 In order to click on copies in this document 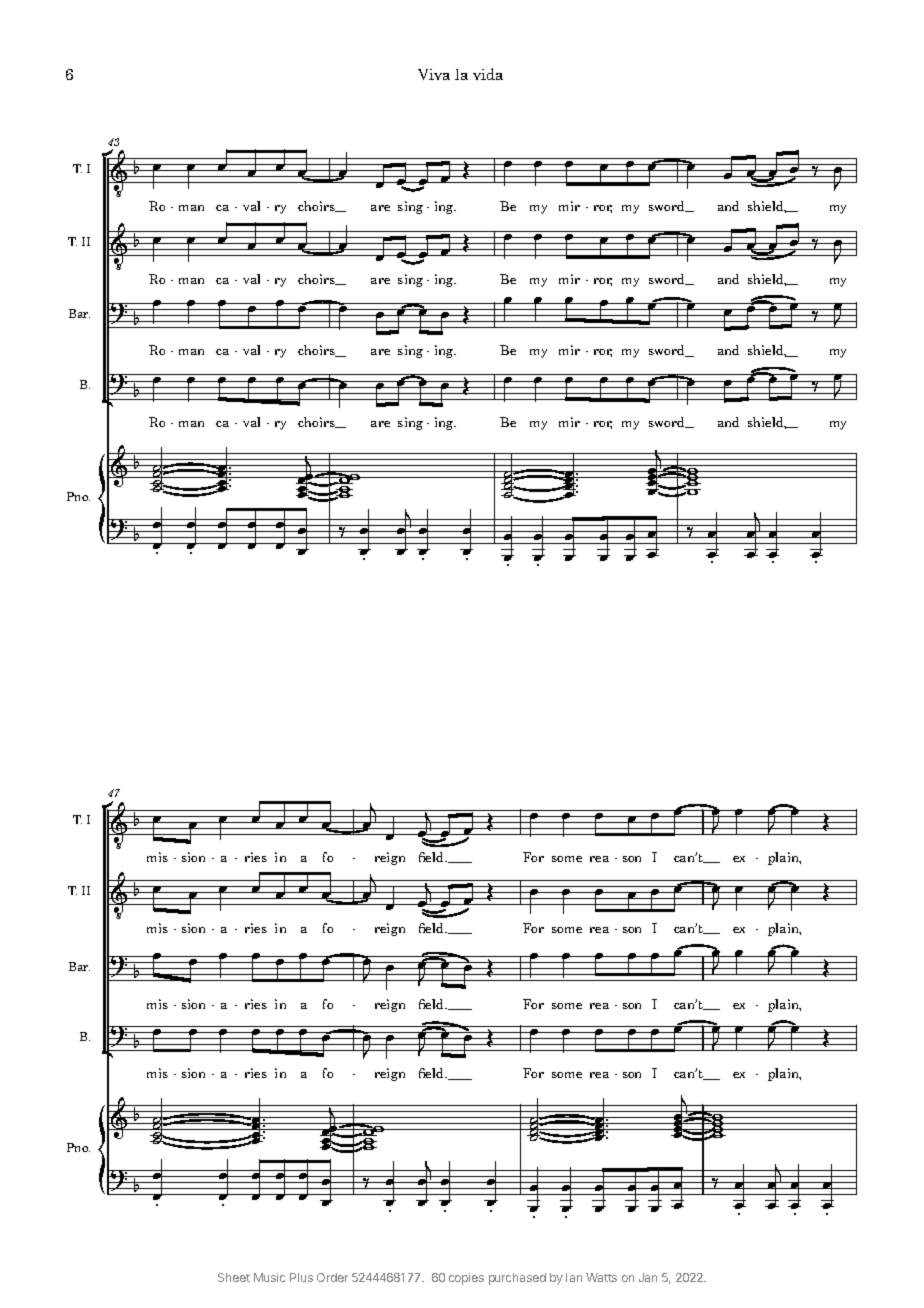, I will do `click(466, 1279)`.
